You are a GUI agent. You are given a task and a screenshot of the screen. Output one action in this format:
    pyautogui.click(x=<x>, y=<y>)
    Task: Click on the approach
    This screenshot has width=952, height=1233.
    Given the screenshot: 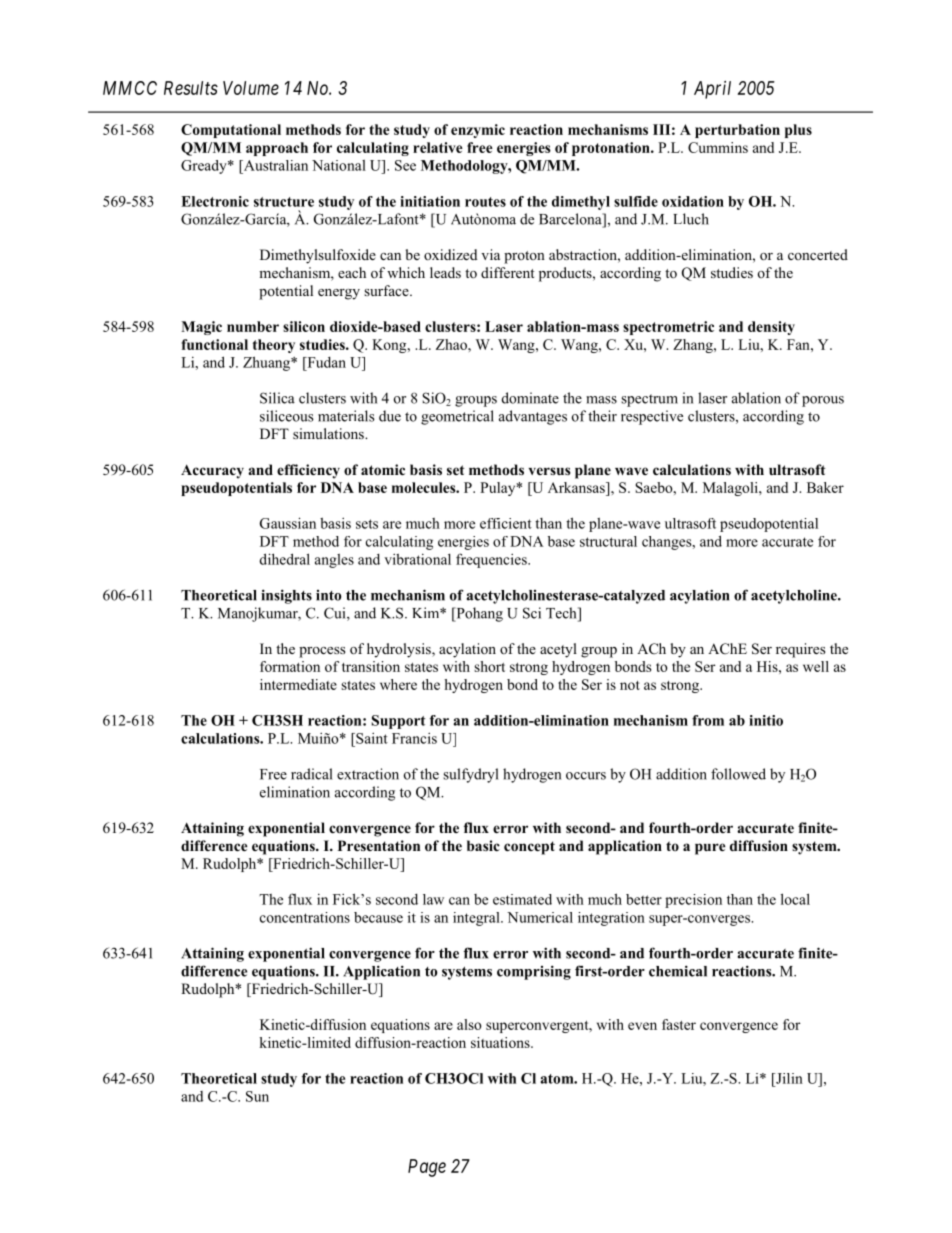 What is the action you would take?
    pyautogui.click(x=277, y=149)
